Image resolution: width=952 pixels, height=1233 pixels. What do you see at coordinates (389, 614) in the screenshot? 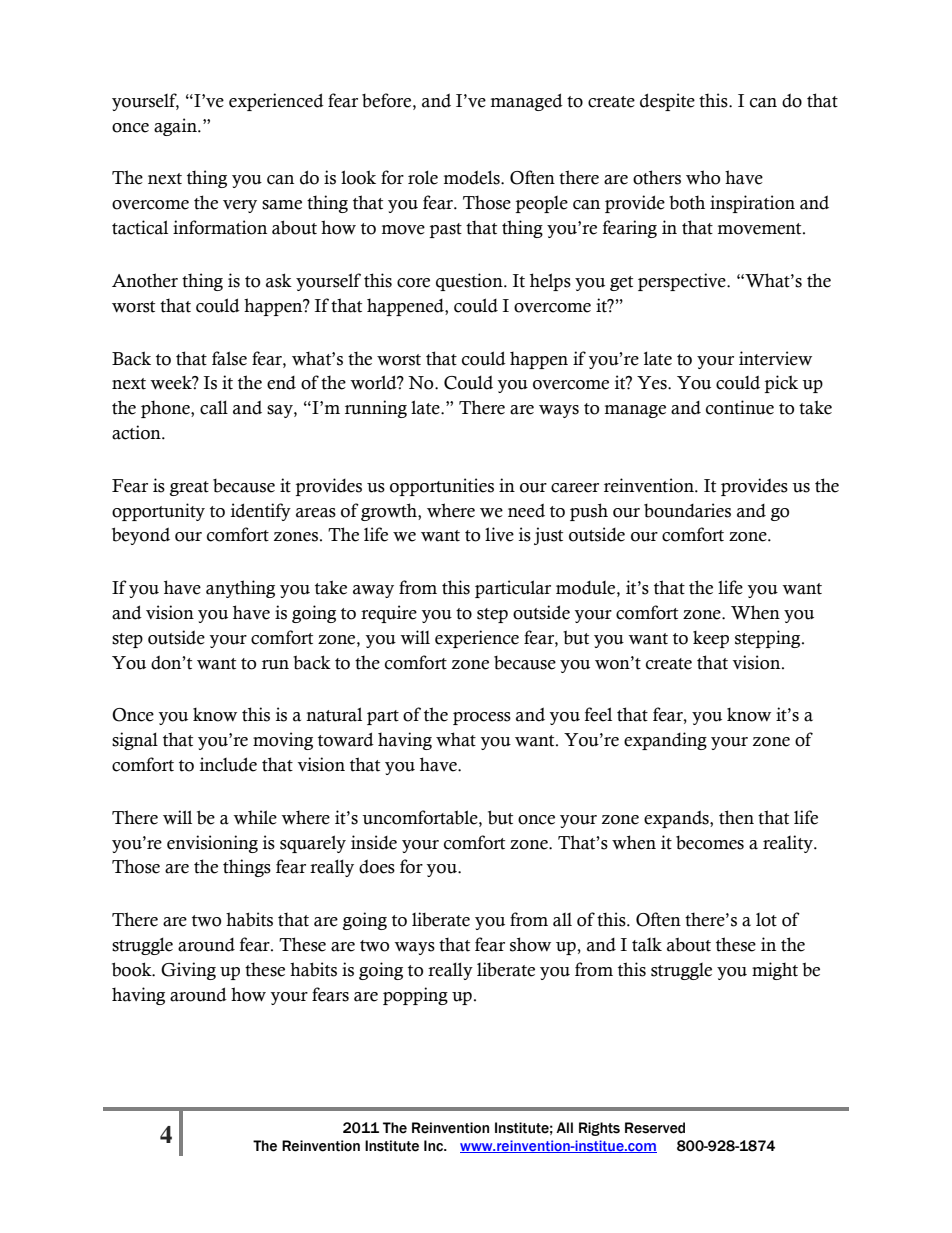
I see `require` at bounding box center [389, 614].
